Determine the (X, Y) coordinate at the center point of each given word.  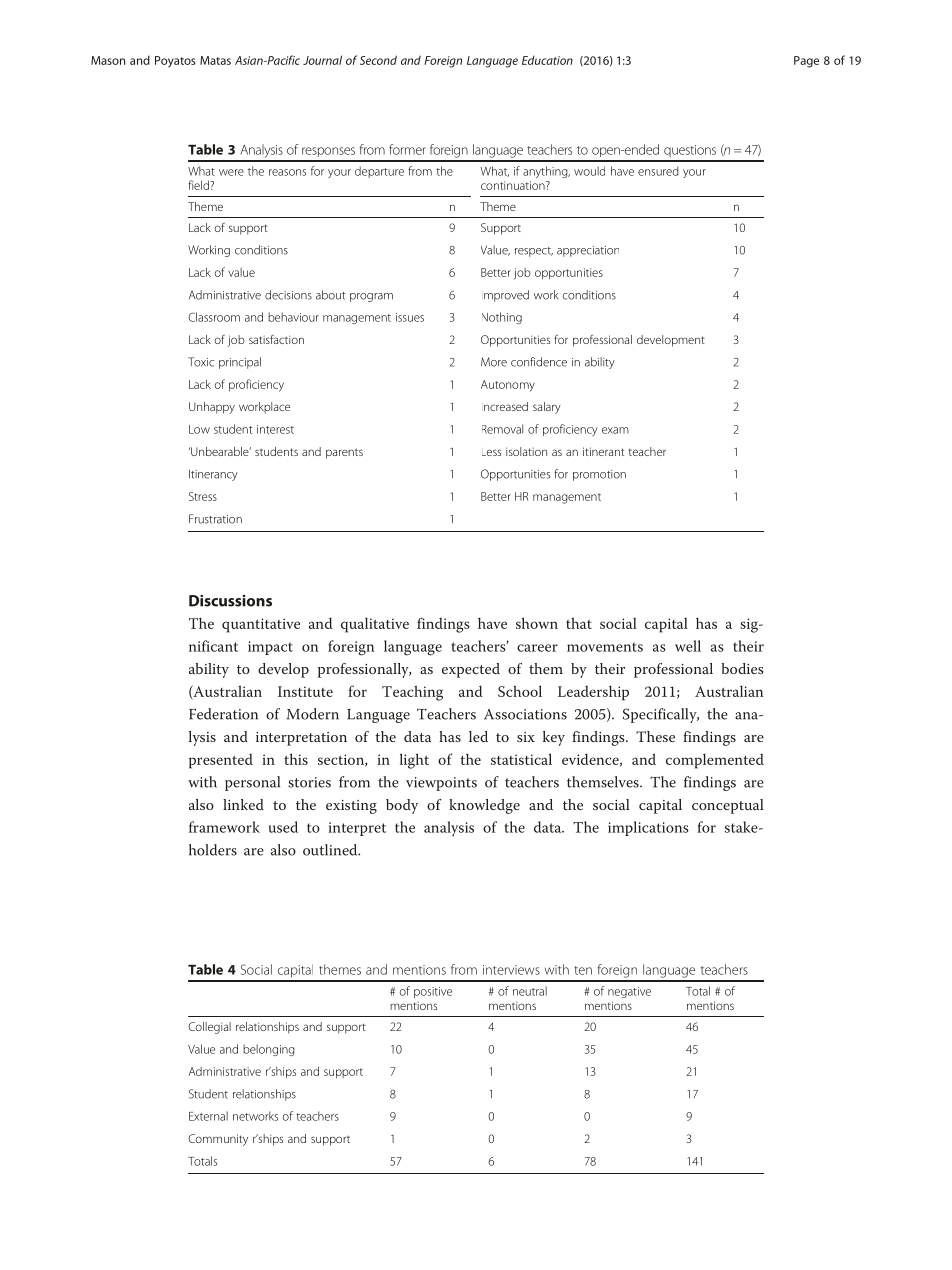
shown (537, 623)
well (688, 646)
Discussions (230, 601)
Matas (215, 60)
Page (806, 62)
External (208, 1116)
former (407, 149)
